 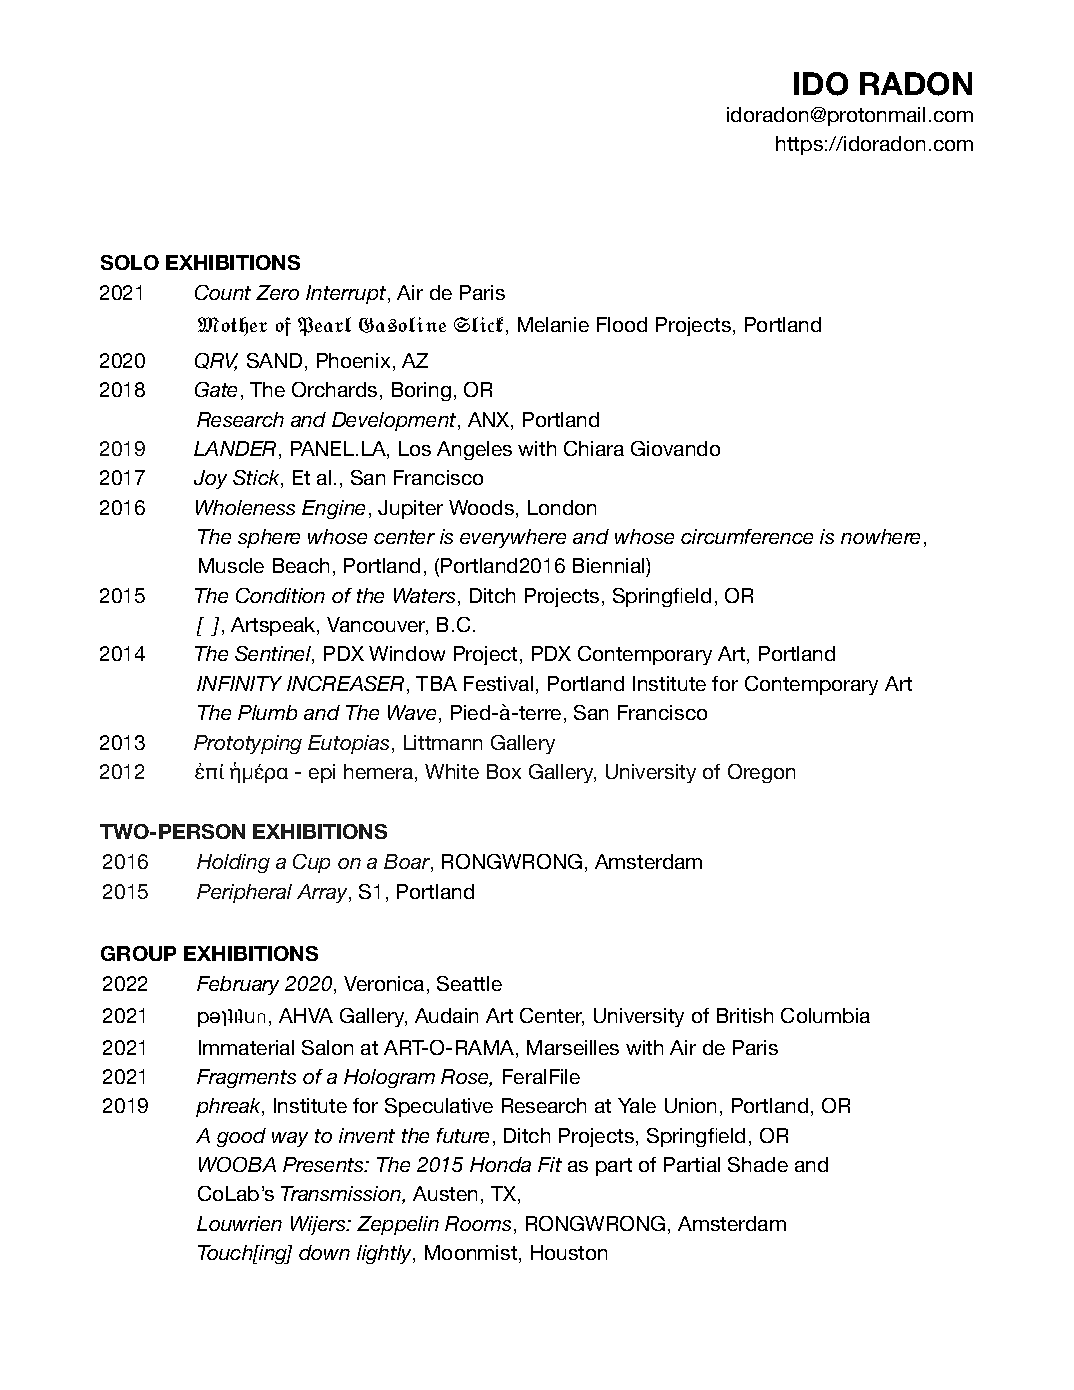 What do you see at coordinates (761, 773) in the document?
I see `Oregon` at bounding box center [761, 773].
